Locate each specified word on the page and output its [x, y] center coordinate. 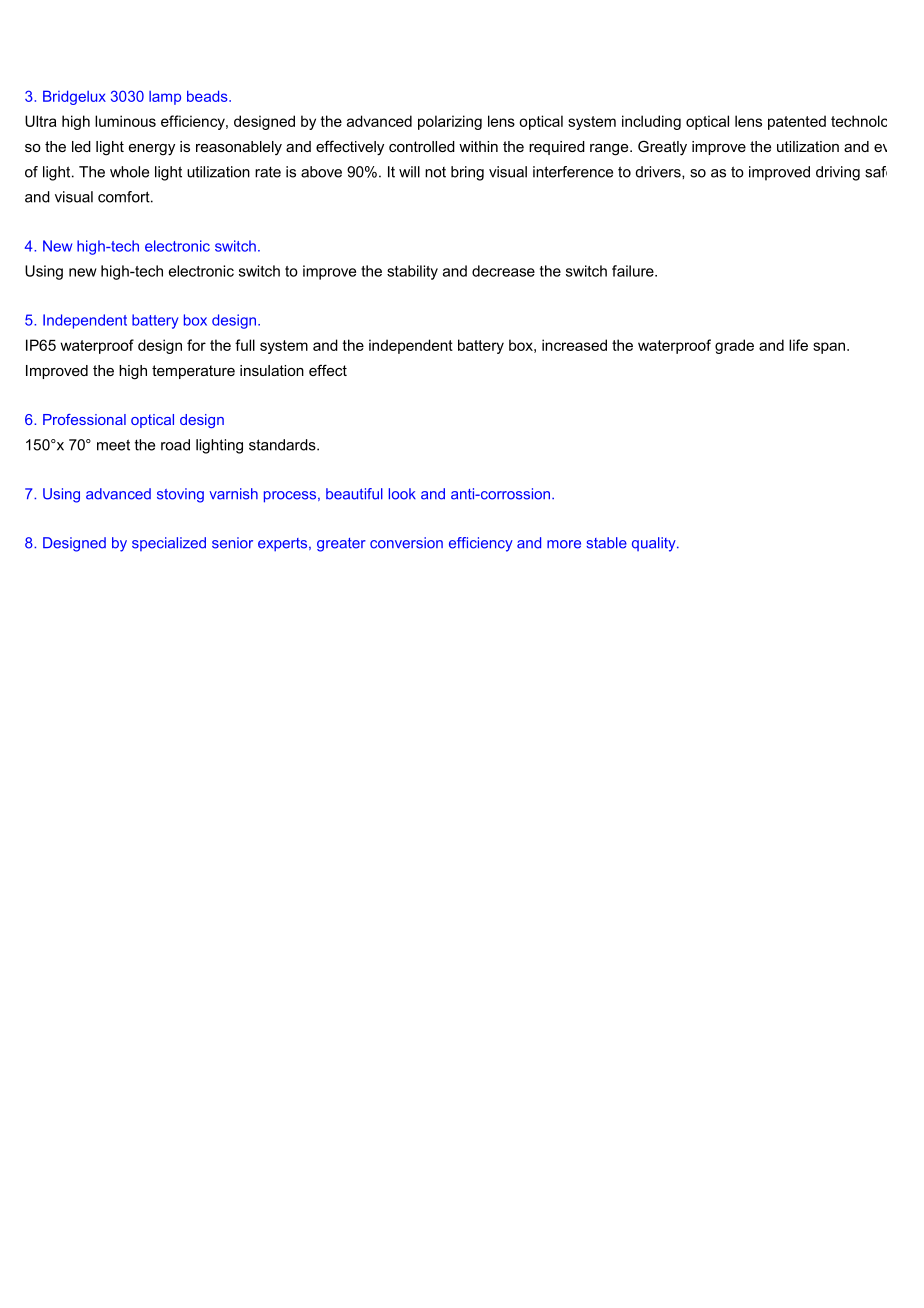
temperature [193, 372]
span [830, 348]
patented [797, 122]
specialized [169, 544]
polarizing [450, 122]
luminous [125, 121]
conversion [406, 543]
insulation [272, 370]
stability [412, 272]
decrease [503, 271]
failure [634, 271]
